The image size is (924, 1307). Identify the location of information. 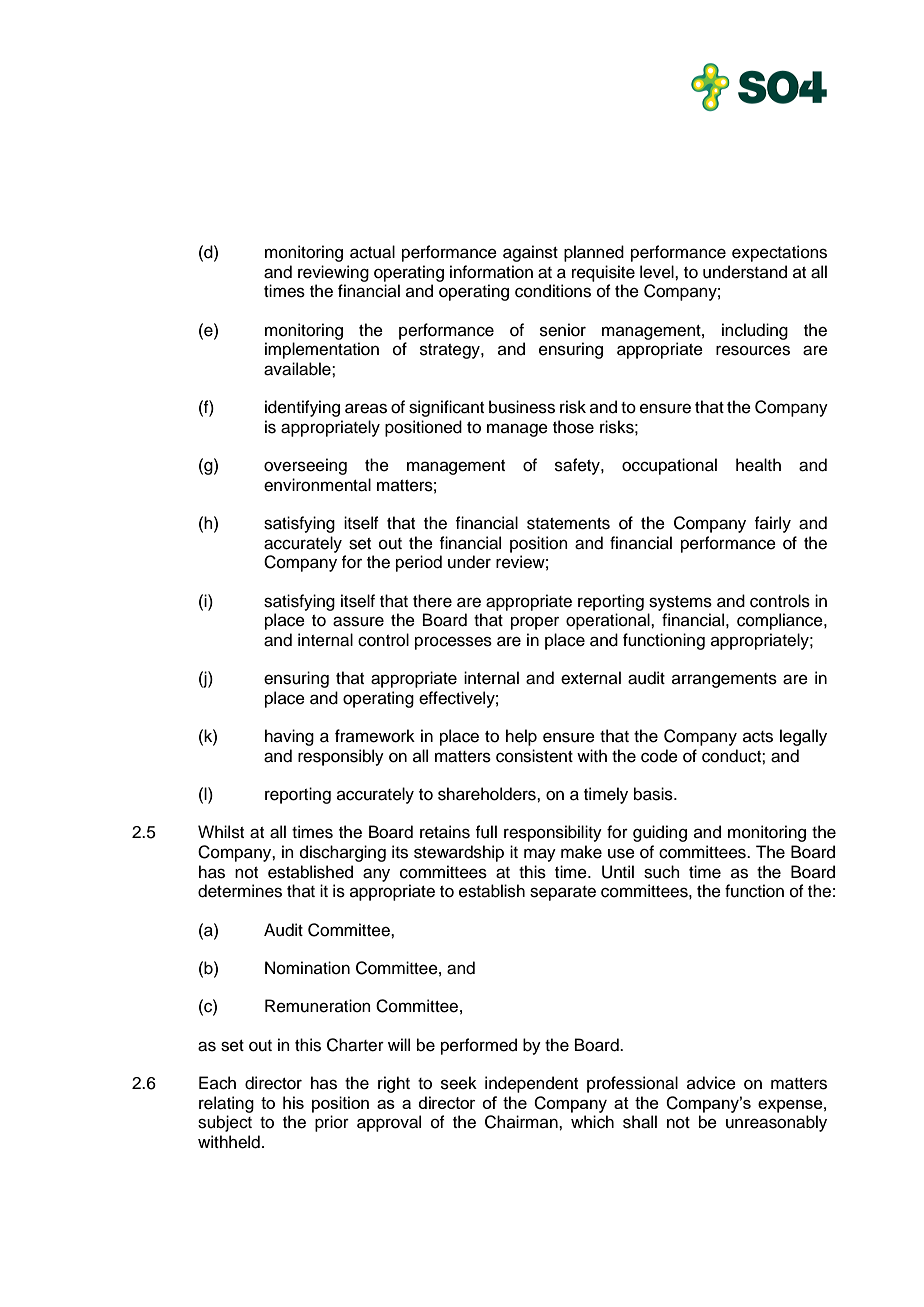
(491, 272).
